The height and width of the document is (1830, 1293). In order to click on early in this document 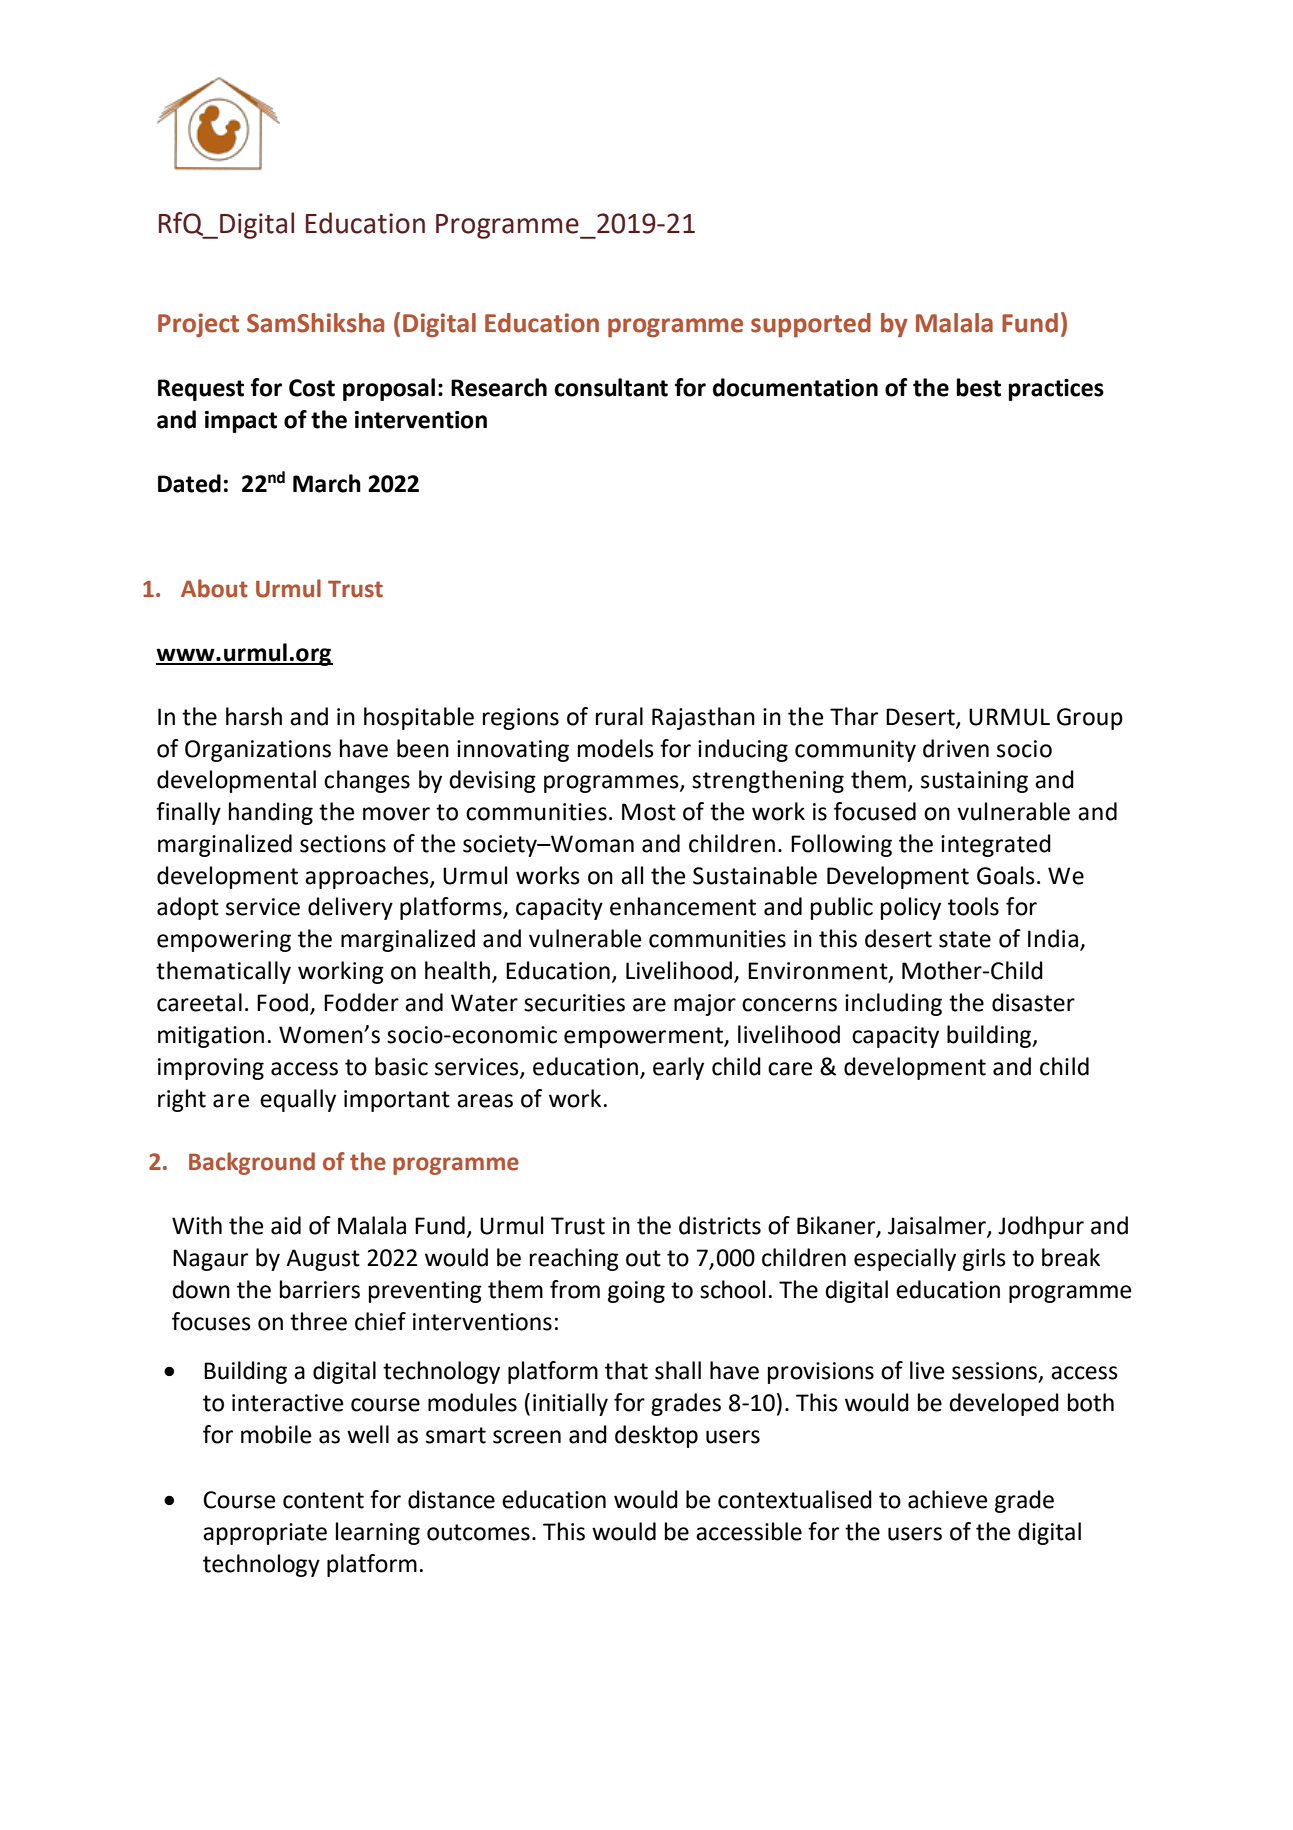, I will do `click(678, 1068)`.
